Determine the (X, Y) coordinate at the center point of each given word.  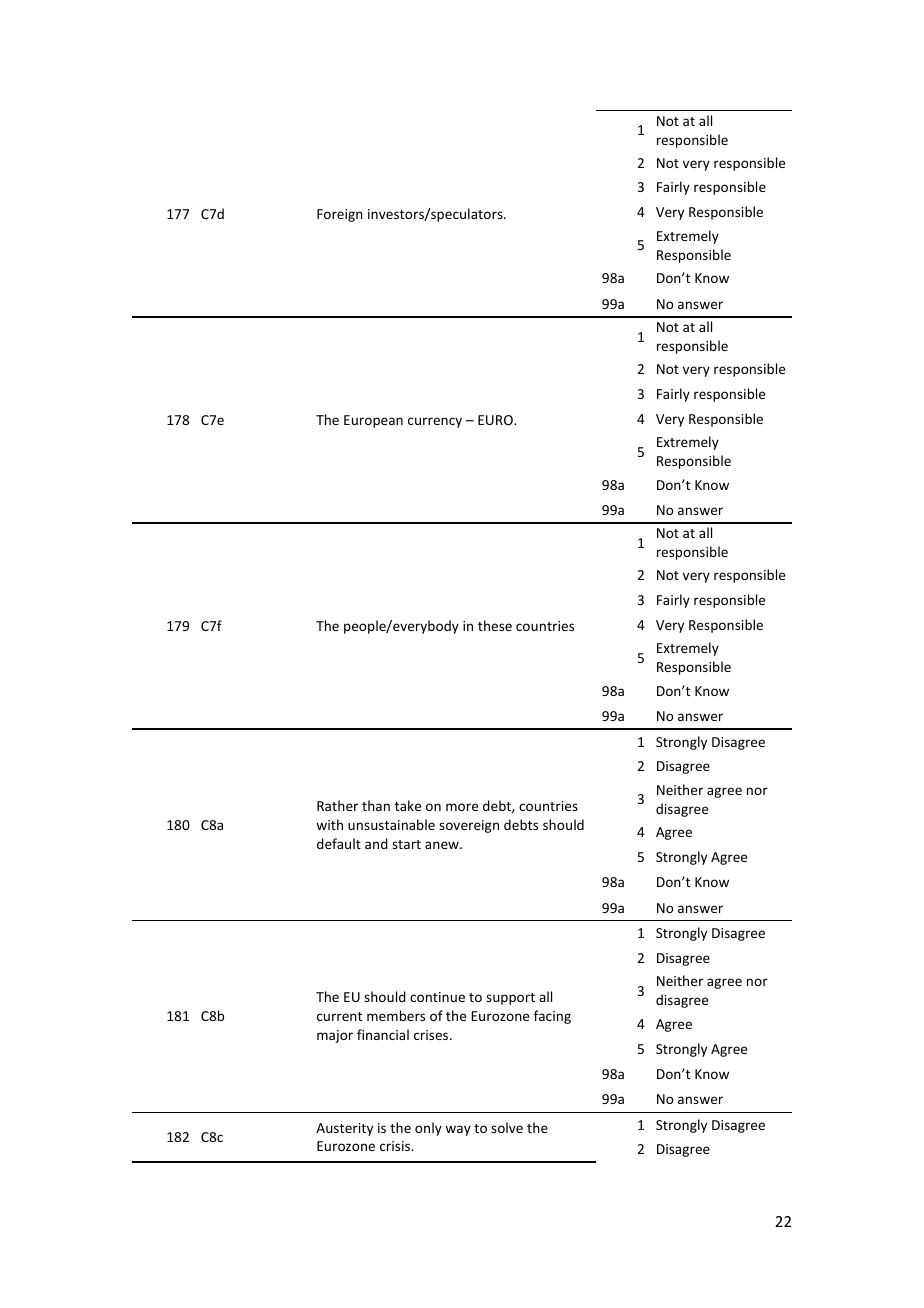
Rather (337, 805)
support (510, 999)
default (339, 843)
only (428, 1129)
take (408, 805)
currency (435, 422)
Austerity (344, 1129)
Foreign (340, 215)
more (462, 807)
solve (507, 1127)
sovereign (469, 826)
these (495, 625)
